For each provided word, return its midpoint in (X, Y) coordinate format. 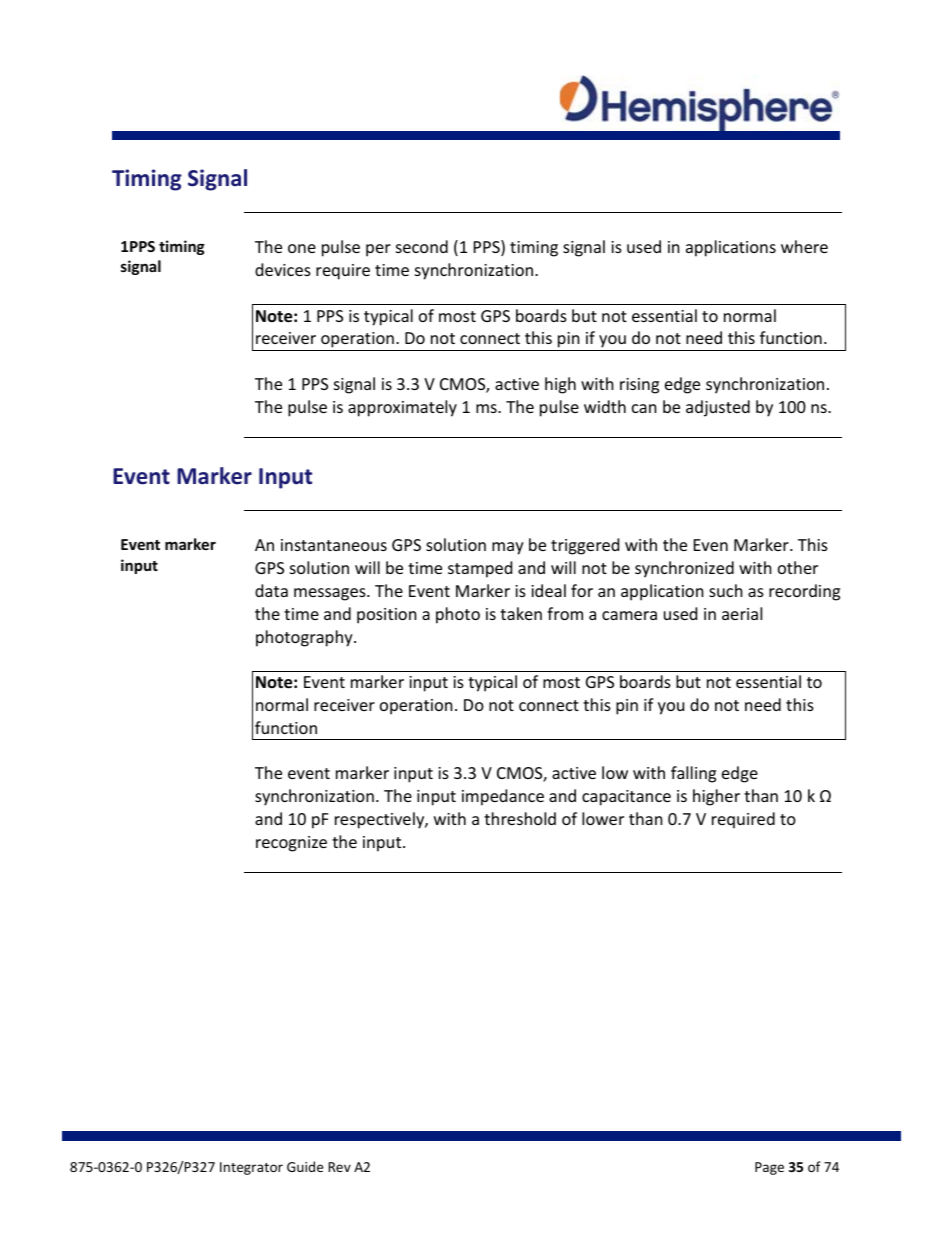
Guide (305, 1166)
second (422, 246)
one (302, 248)
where (804, 246)
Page (769, 1168)
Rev (339, 1167)
